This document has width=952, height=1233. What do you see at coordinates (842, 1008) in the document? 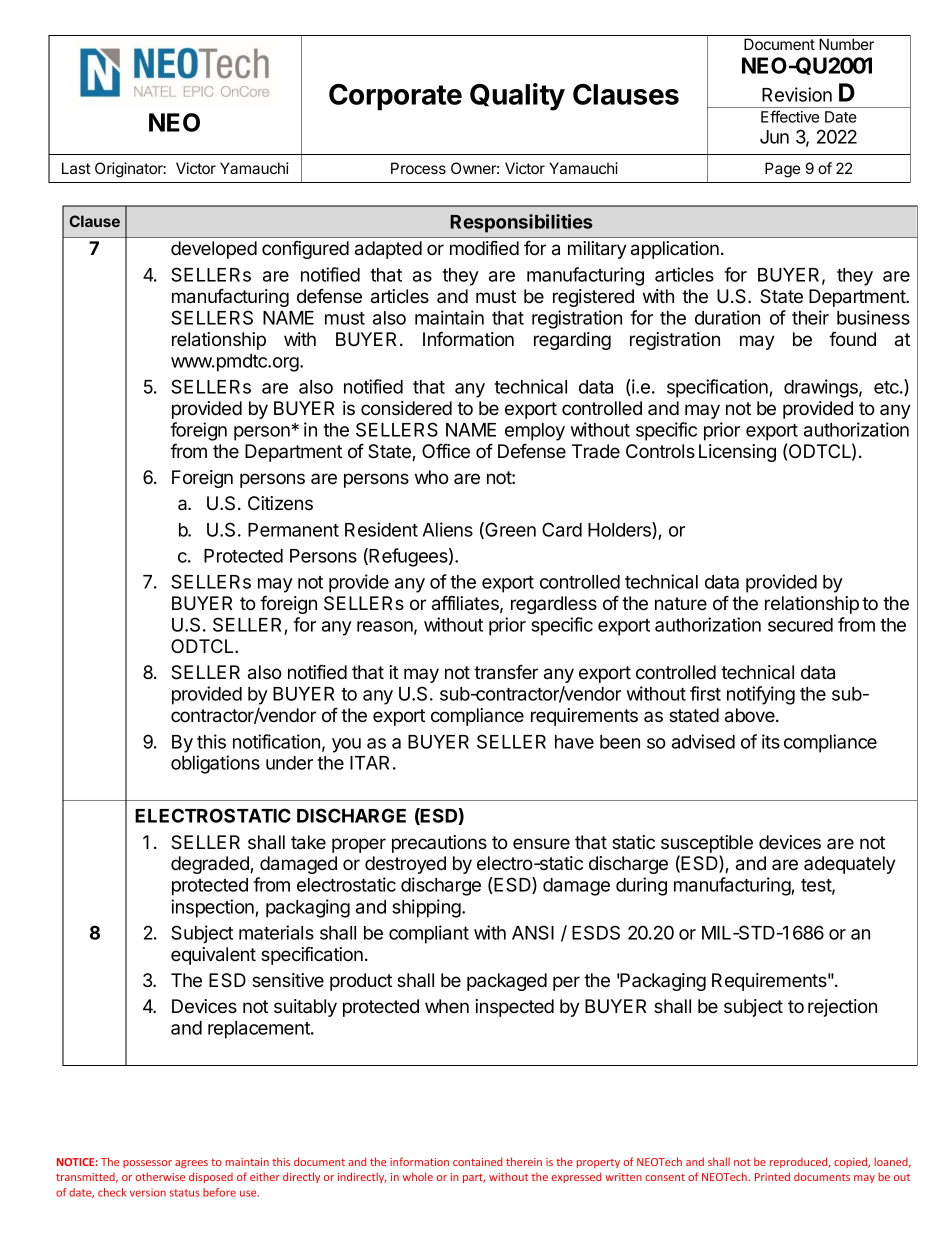
I see `rejection` at bounding box center [842, 1008].
